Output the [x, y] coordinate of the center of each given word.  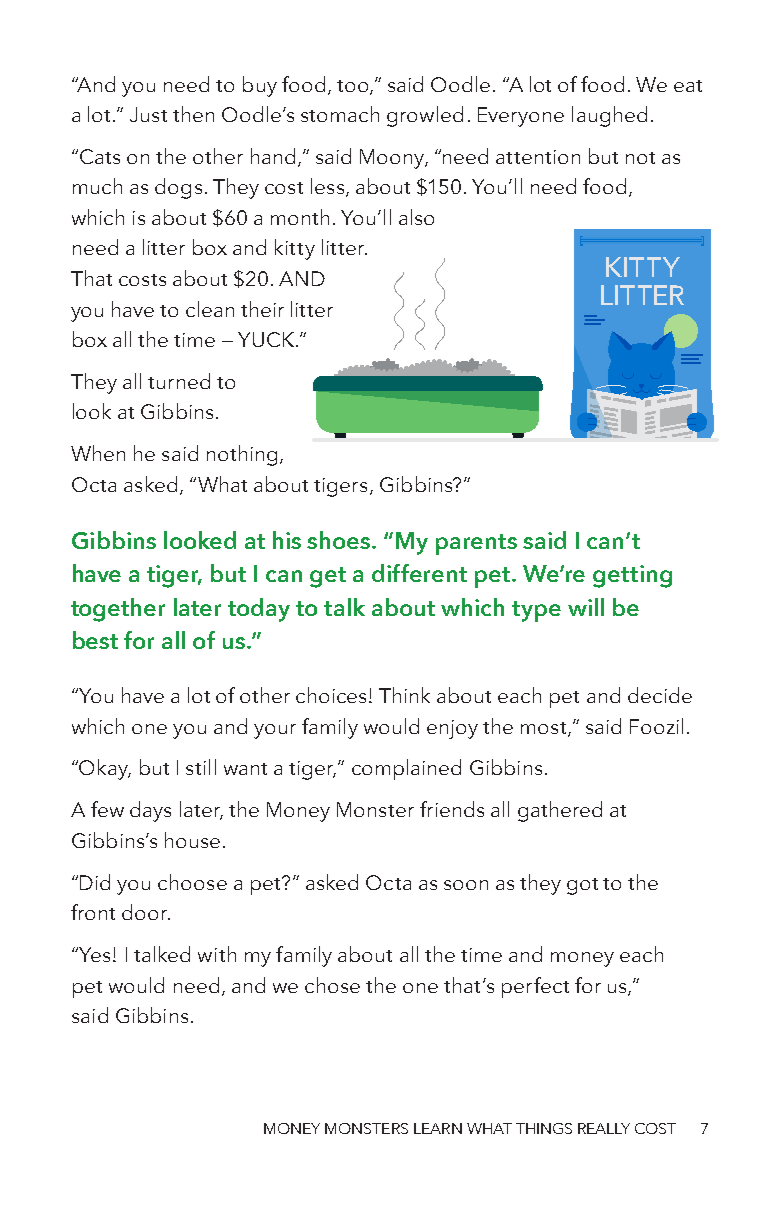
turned [179, 381]
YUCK [267, 339]
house [192, 840]
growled [425, 116]
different [419, 573]
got [582, 886]
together [118, 610]
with [217, 954]
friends [452, 809]
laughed [609, 116]
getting [632, 576]
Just [148, 114]
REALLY [604, 1128]
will [586, 607]
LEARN [438, 1128]
